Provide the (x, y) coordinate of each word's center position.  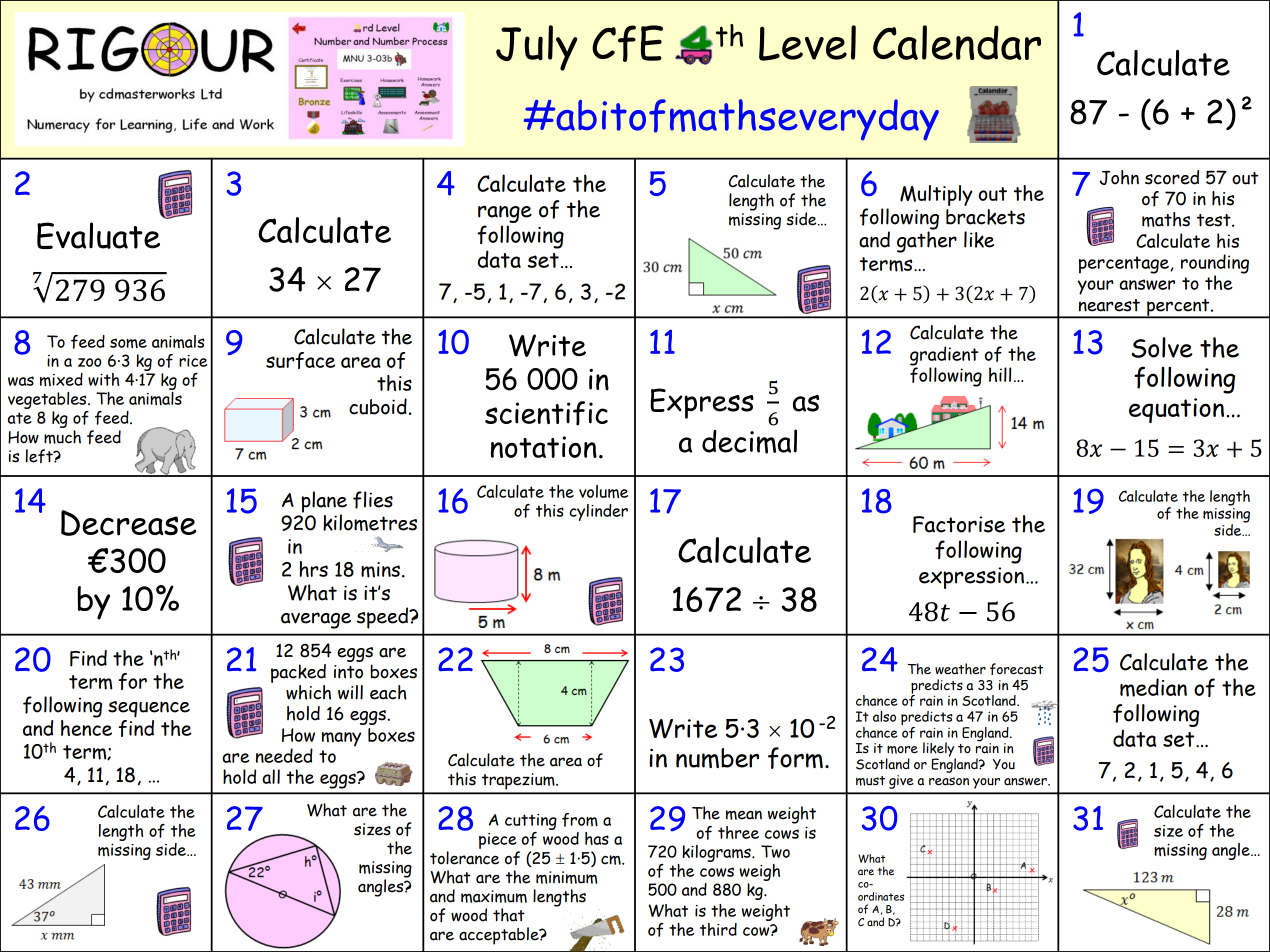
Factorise (959, 524)
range (505, 214)
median (1153, 687)
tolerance (464, 858)
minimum (566, 877)
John (1119, 177)
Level (807, 43)
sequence (149, 709)
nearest (1109, 305)
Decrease (128, 523)
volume (603, 491)
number (717, 758)
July (537, 48)
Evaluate (98, 235)
